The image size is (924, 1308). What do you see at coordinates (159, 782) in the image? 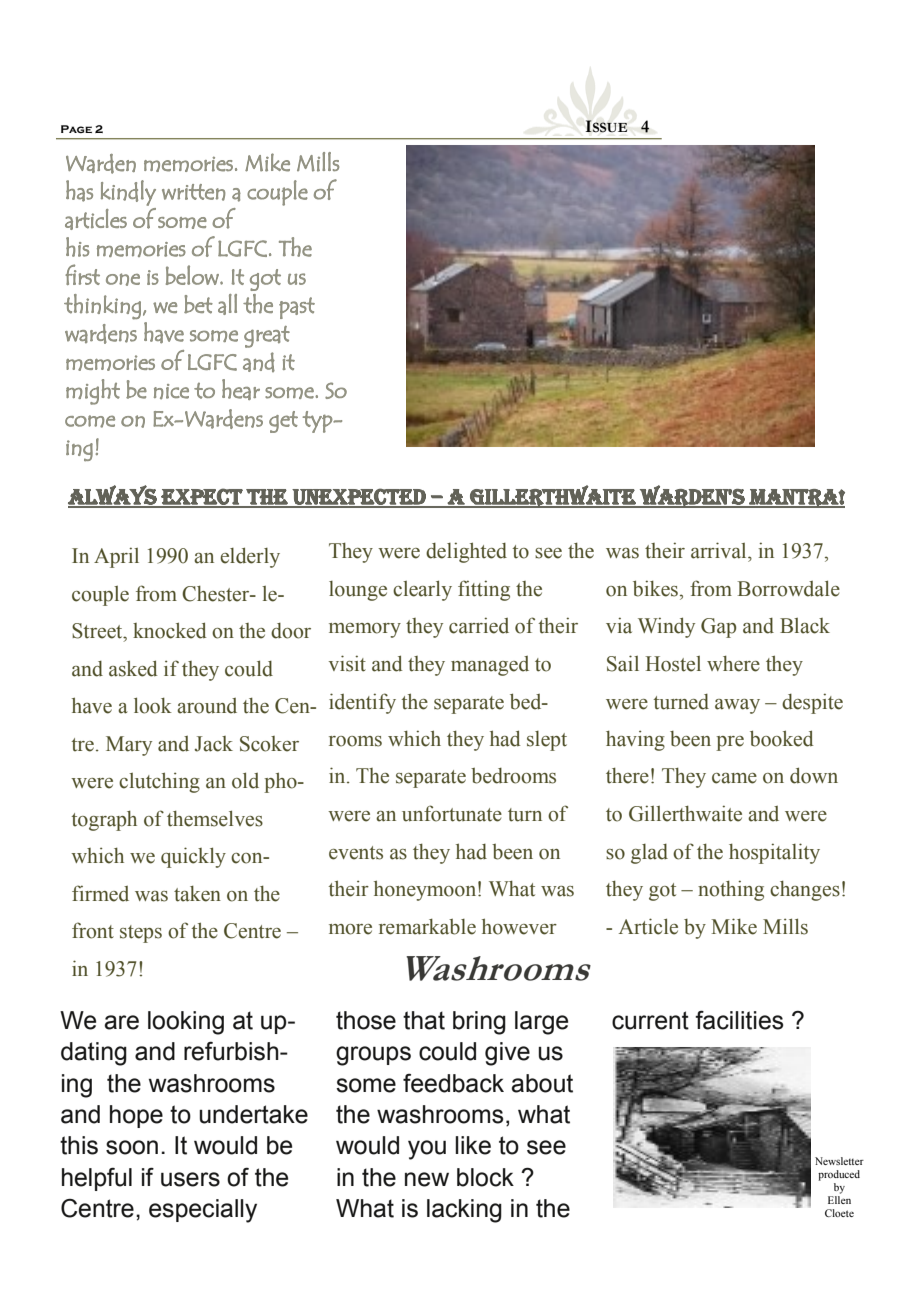
I see `clutching` at bounding box center [159, 782].
